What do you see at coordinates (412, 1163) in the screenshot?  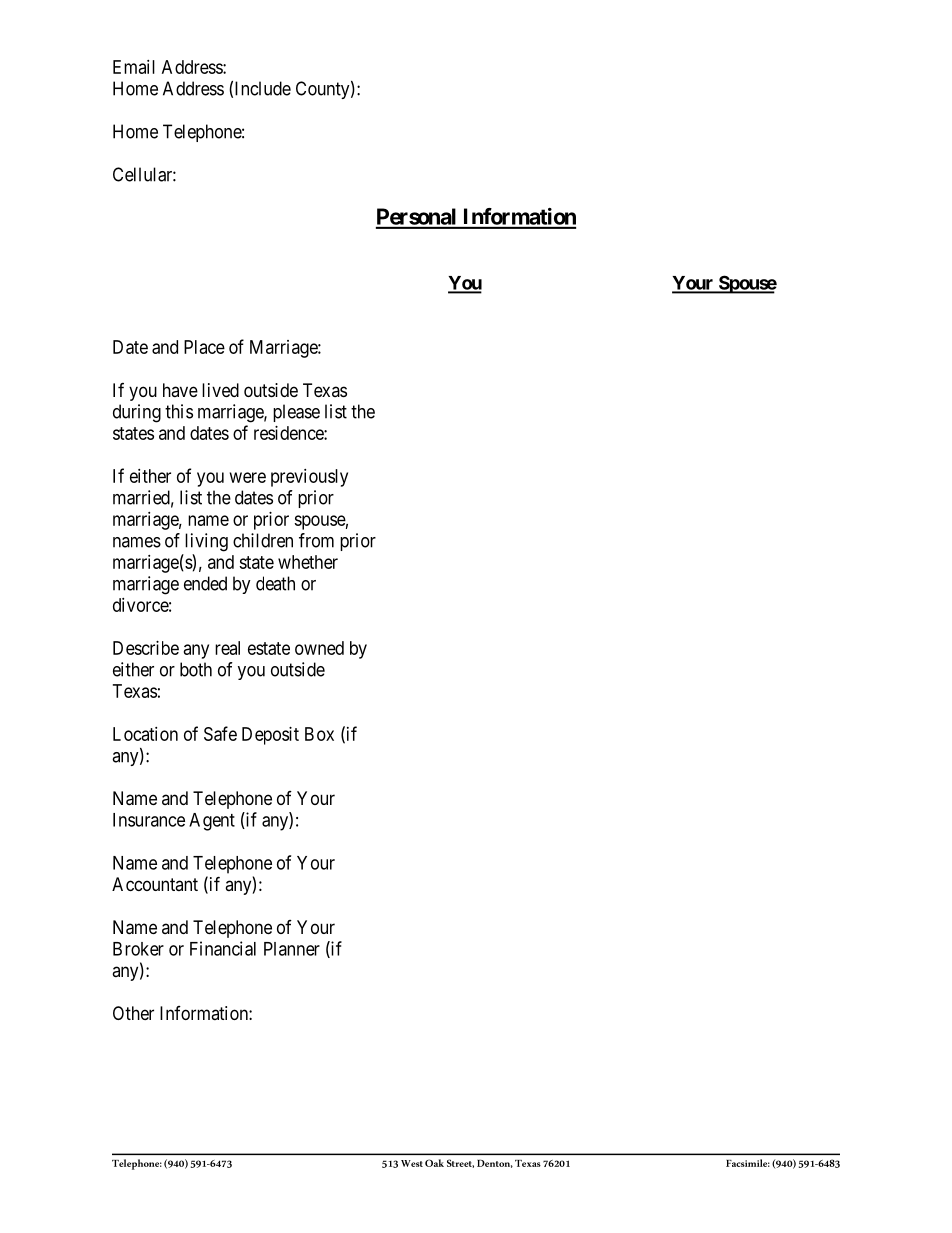 I see `West` at bounding box center [412, 1163].
